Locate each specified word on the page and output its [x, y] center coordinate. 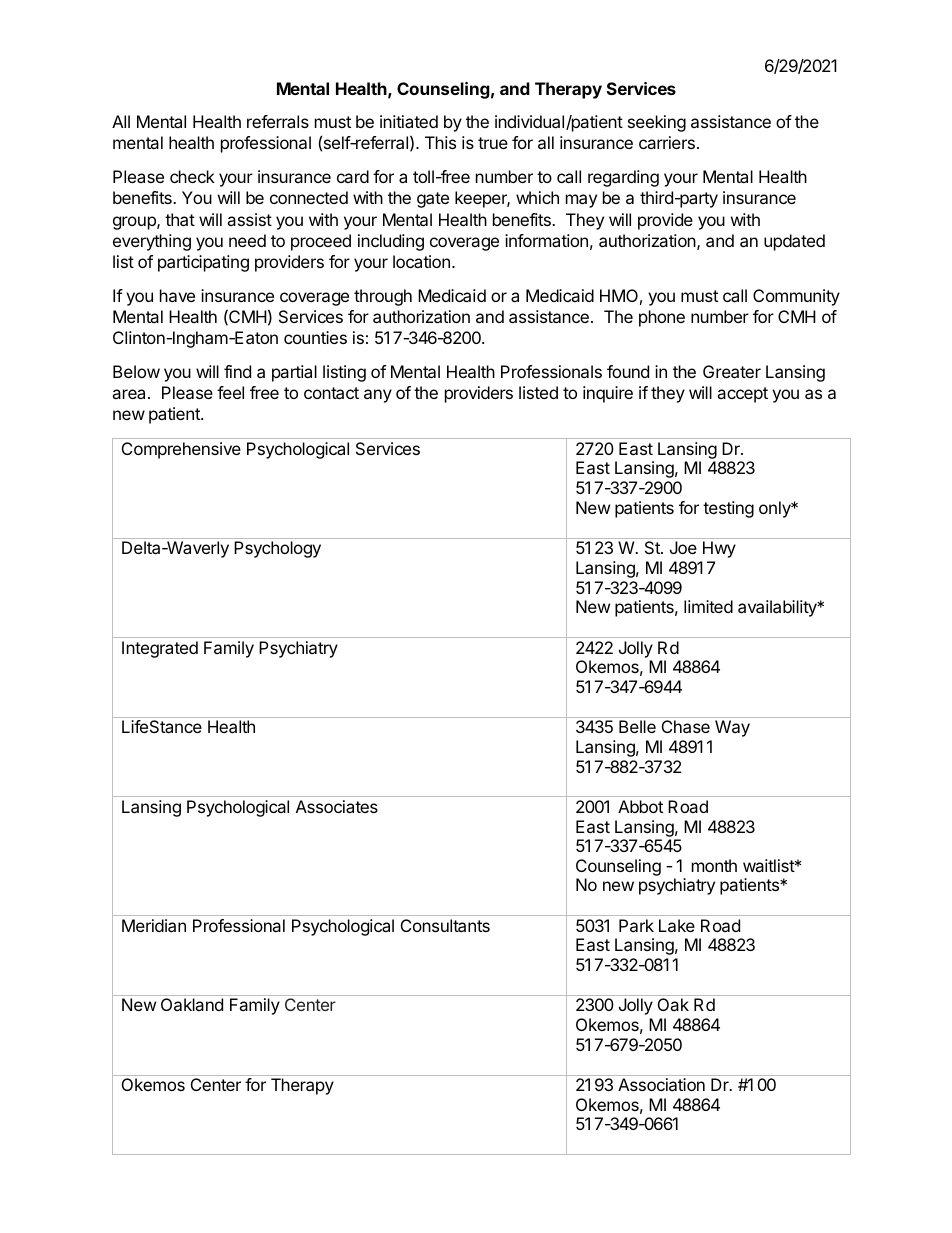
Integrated [160, 649]
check [192, 176]
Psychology [277, 549]
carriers [667, 142]
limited [708, 606]
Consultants [445, 925]
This [440, 142]
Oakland [192, 1004]
